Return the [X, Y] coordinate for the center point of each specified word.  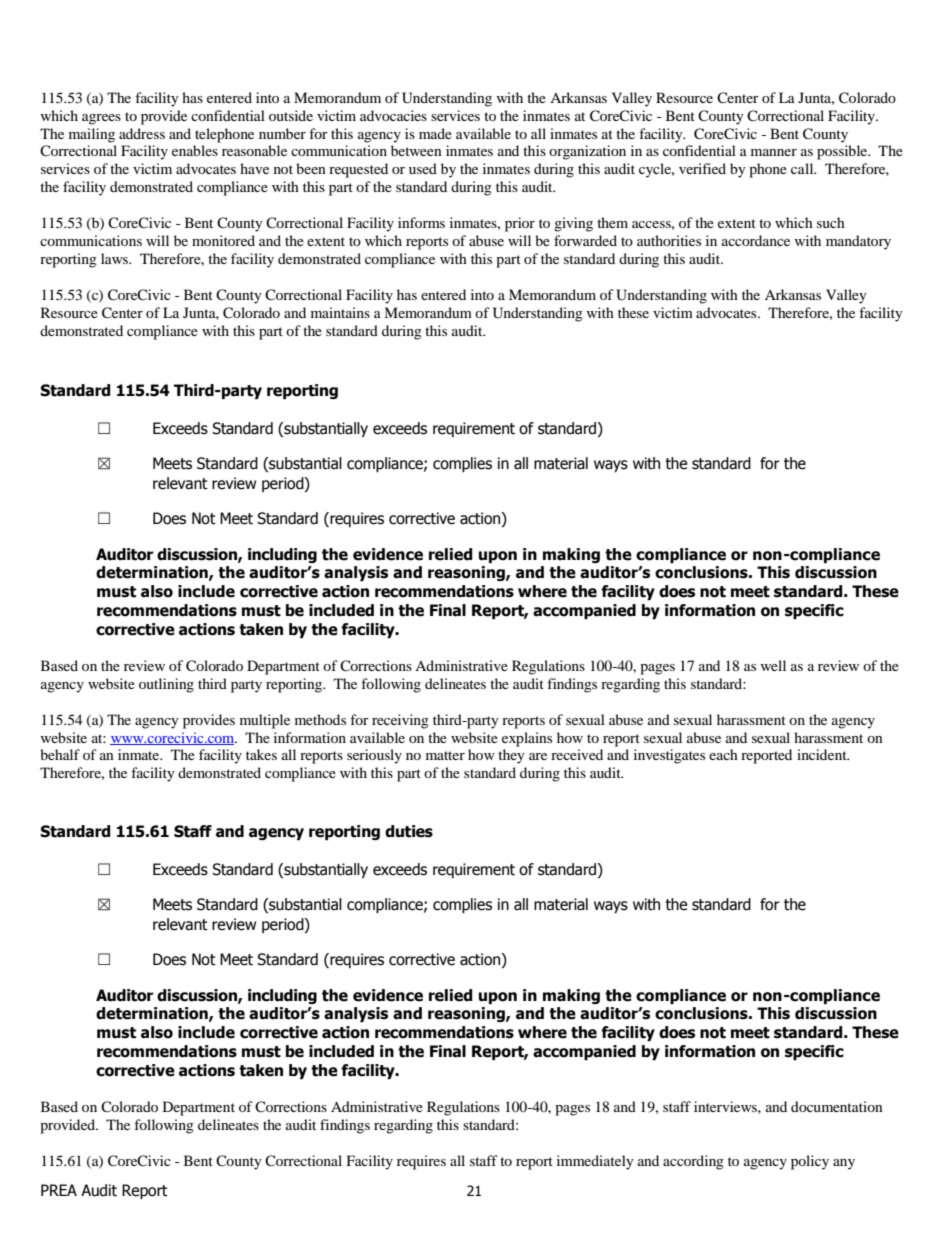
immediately [595, 1162]
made [435, 133]
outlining [166, 685]
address [142, 133]
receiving [400, 721]
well [773, 665]
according [693, 1162]
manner [774, 152]
